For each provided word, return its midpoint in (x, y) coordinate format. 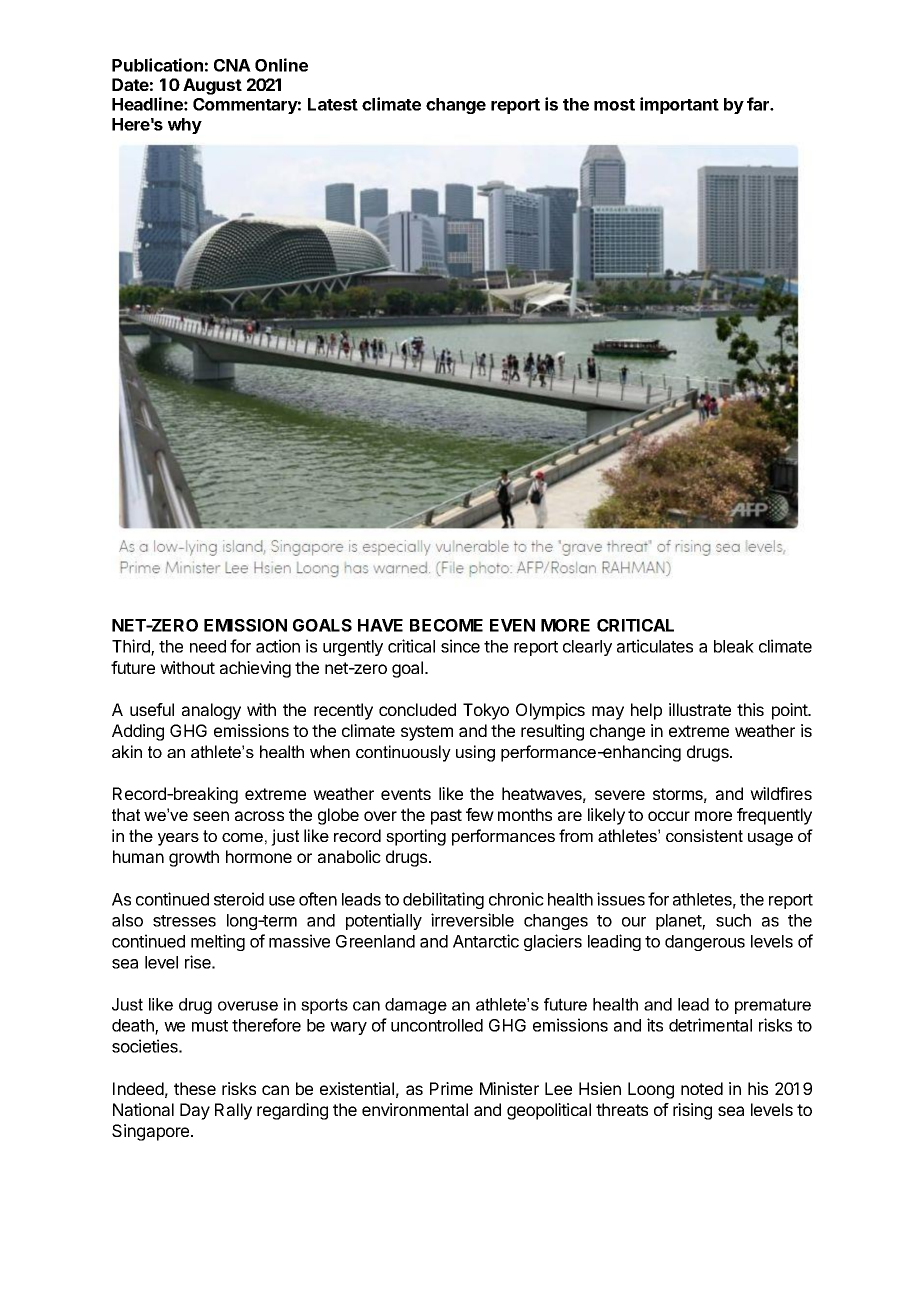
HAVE (380, 625)
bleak (734, 646)
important (679, 105)
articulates (655, 646)
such (733, 920)
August (212, 86)
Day (195, 1111)
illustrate (700, 709)
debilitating (443, 900)
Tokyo (486, 711)
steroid (239, 899)
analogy (211, 711)
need (208, 646)
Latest (333, 104)
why (185, 126)
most (614, 105)
